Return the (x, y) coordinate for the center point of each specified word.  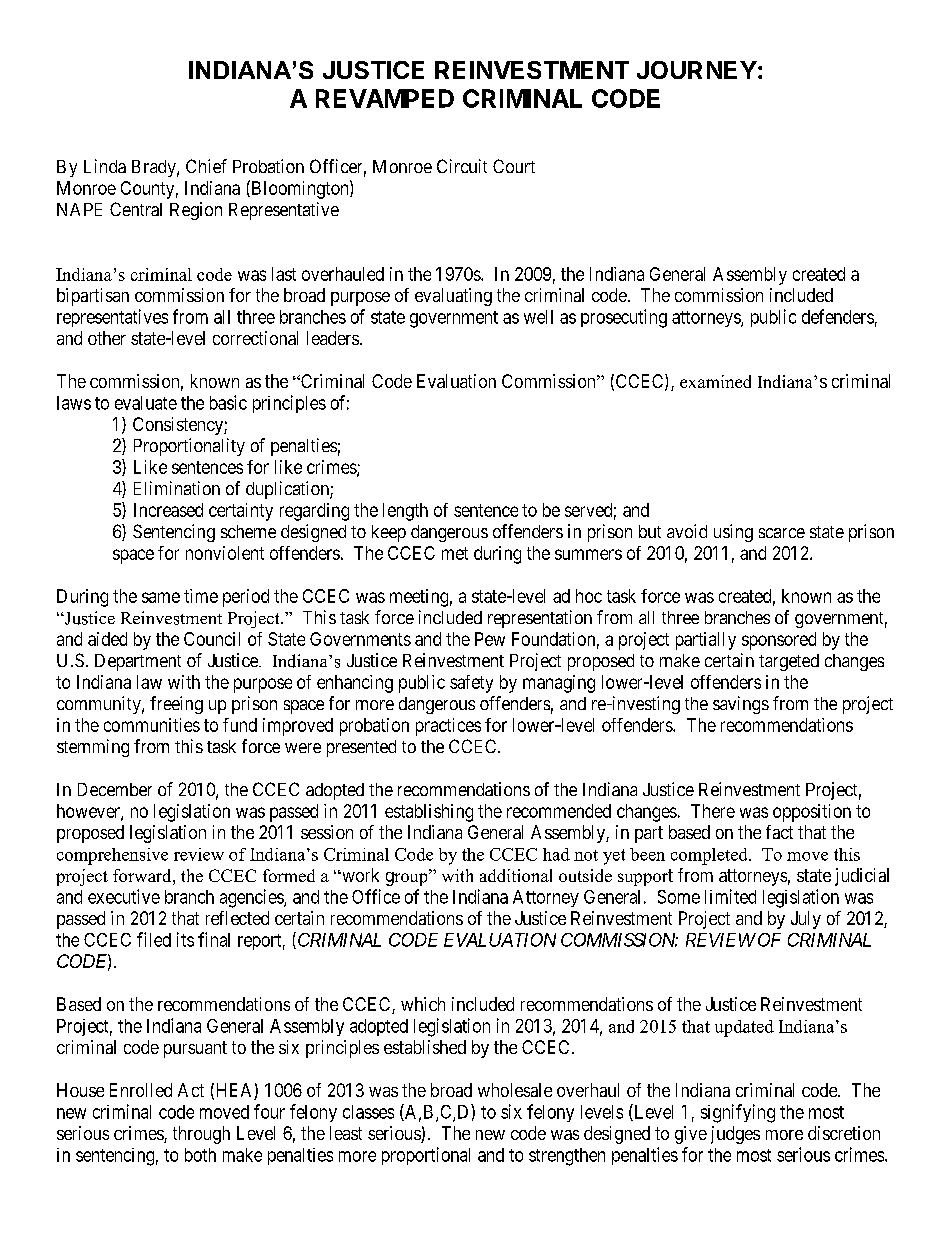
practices (448, 727)
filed (154, 939)
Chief (206, 166)
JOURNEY (697, 70)
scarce (782, 533)
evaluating (453, 297)
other (107, 338)
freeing (176, 705)
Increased (168, 510)
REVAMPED (385, 98)
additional (516, 875)
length (405, 512)
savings (741, 705)
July (806, 920)
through (201, 1135)
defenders (838, 316)
